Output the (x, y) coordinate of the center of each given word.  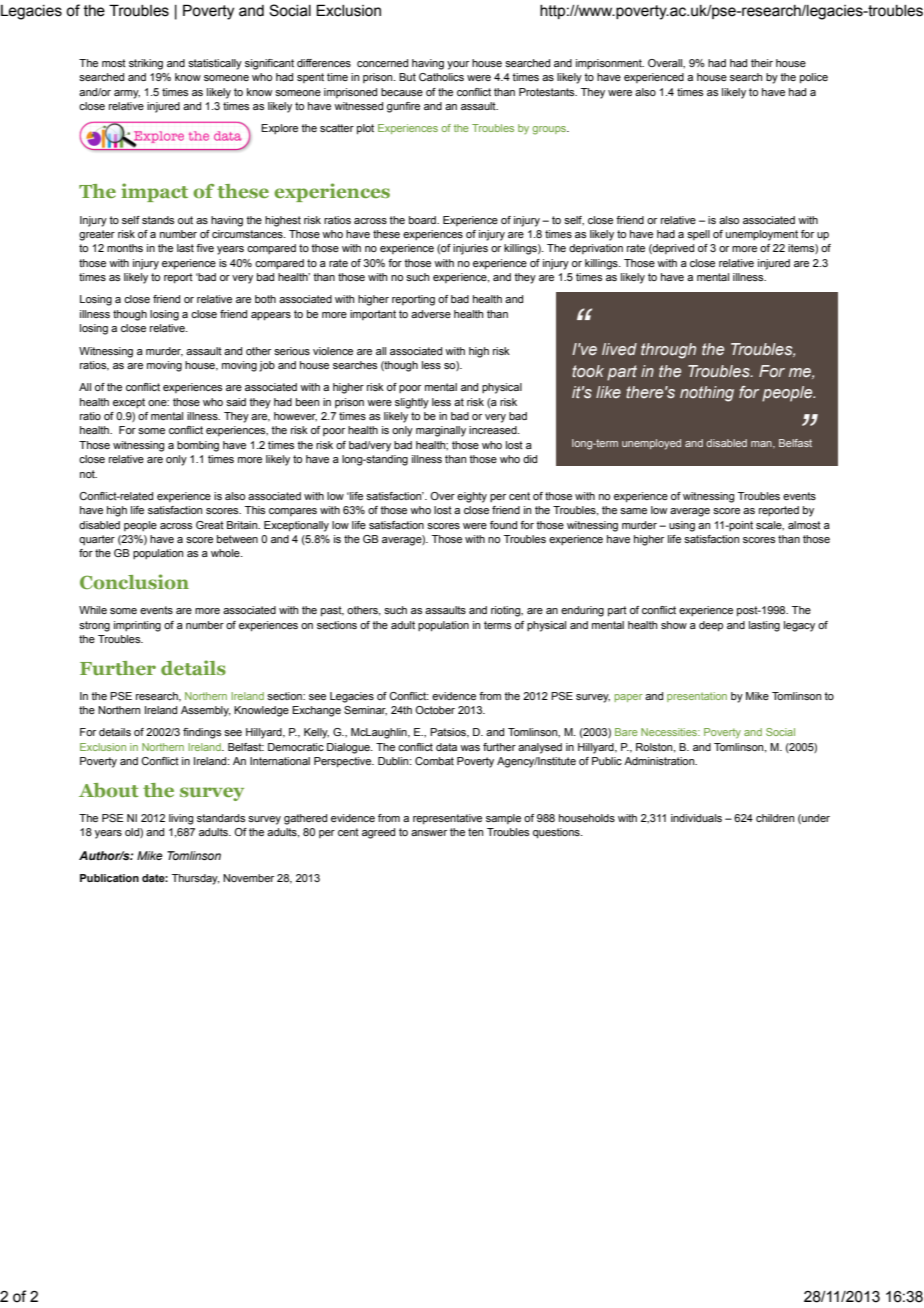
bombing (198, 446)
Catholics (441, 77)
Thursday (196, 879)
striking (146, 64)
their (762, 63)
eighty (472, 497)
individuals (696, 818)
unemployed (651, 444)
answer (429, 833)
